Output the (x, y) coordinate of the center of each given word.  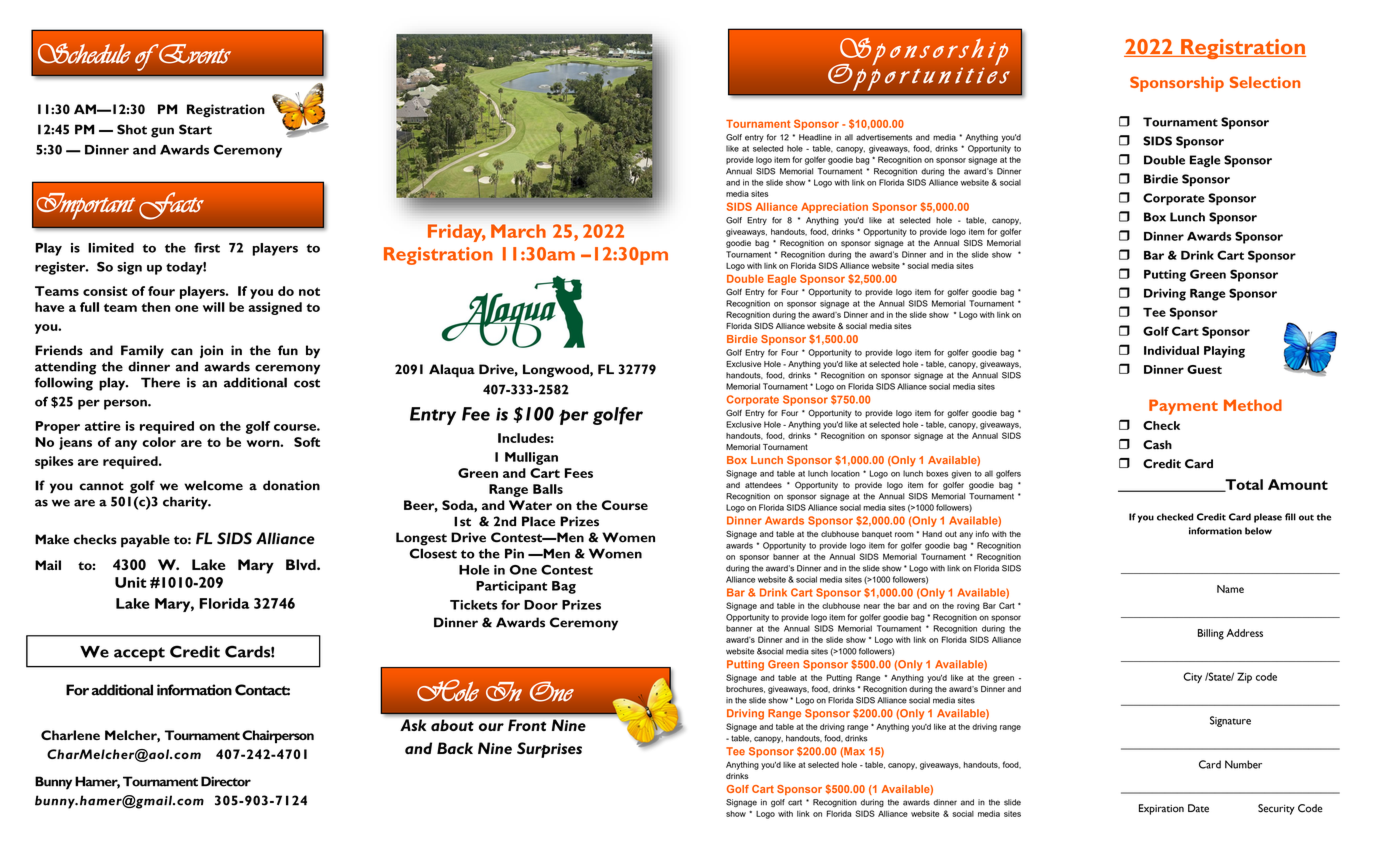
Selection (1265, 82)
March (518, 231)
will (214, 307)
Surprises (549, 750)
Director (226, 781)
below (1258, 531)
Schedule (84, 53)
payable (145, 541)
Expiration (1161, 809)
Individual (1171, 350)
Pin (514, 553)
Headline (815, 137)
